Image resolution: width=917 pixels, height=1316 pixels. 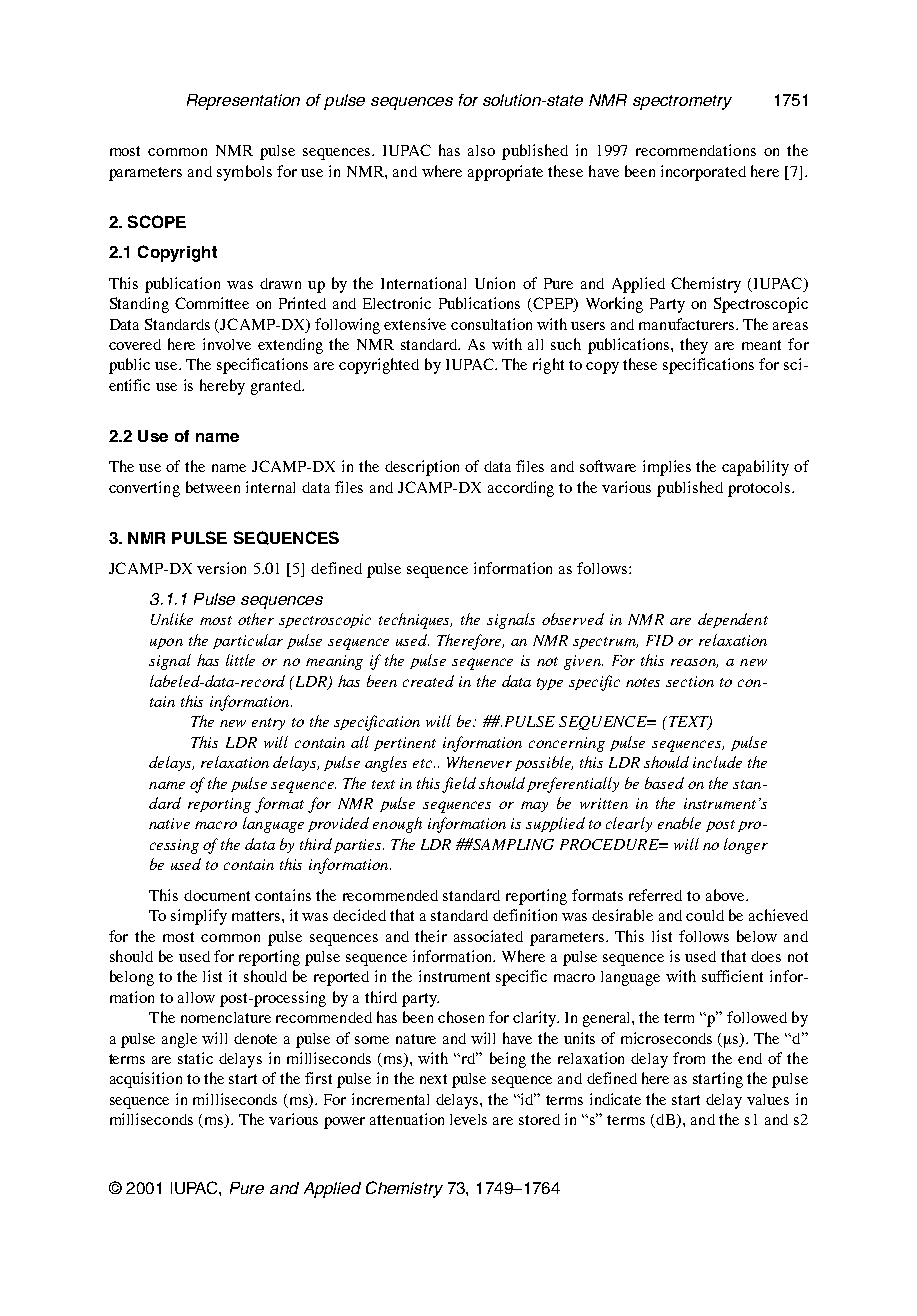 I want to click on include, so click(x=717, y=762).
